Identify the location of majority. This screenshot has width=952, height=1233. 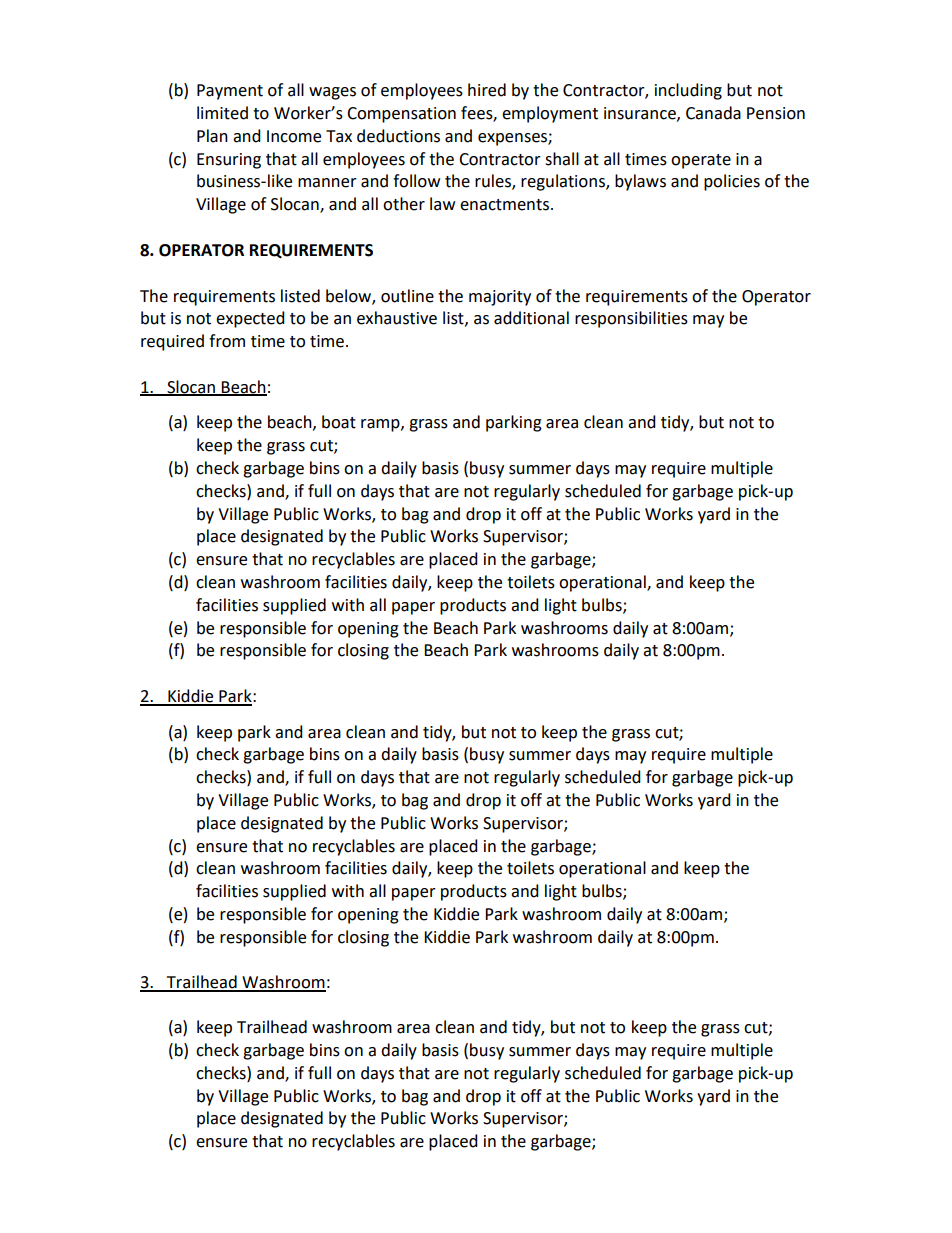
(500, 298).
